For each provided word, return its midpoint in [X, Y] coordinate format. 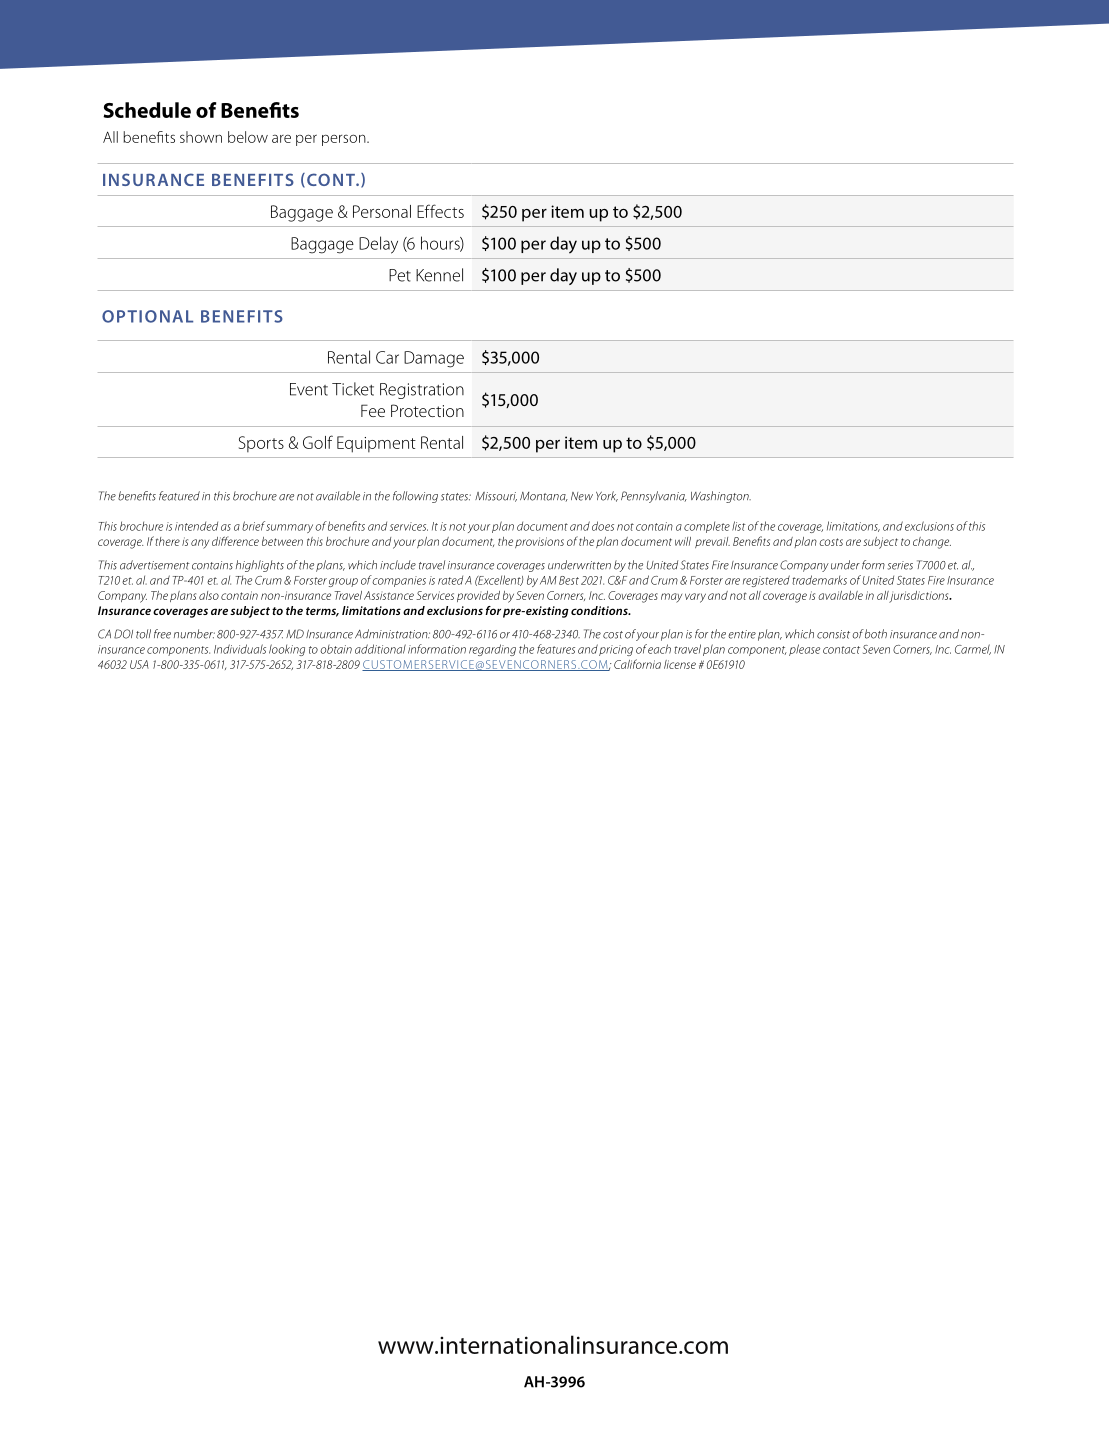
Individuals [240, 649]
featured [179, 496]
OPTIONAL [147, 316]
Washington [721, 497]
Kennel [439, 275]
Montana [544, 497]
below [248, 137]
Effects [440, 211]
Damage [434, 359]
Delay [378, 245]
